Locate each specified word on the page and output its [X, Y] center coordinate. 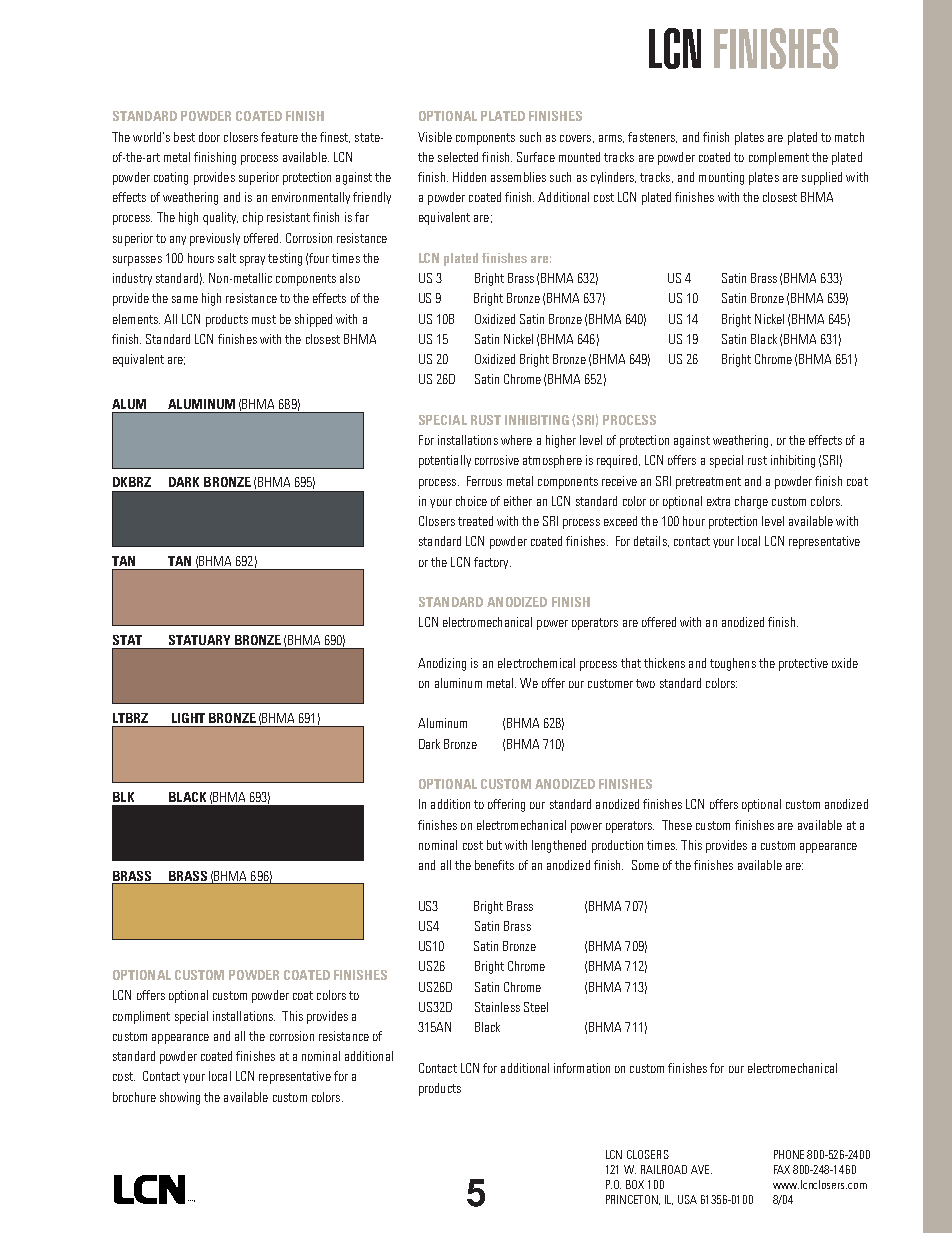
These [677, 825]
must [264, 319]
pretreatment [708, 483]
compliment [141, 1017]
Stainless [497, 1007]
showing [180, 1098]
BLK [123, 797]
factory [492, 563]
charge [751, 502]
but [494, 845]
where [516, 440]
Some [645, 865]
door [209, 137]
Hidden [469, 177]
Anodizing [442, 664]
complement [779, 158]
